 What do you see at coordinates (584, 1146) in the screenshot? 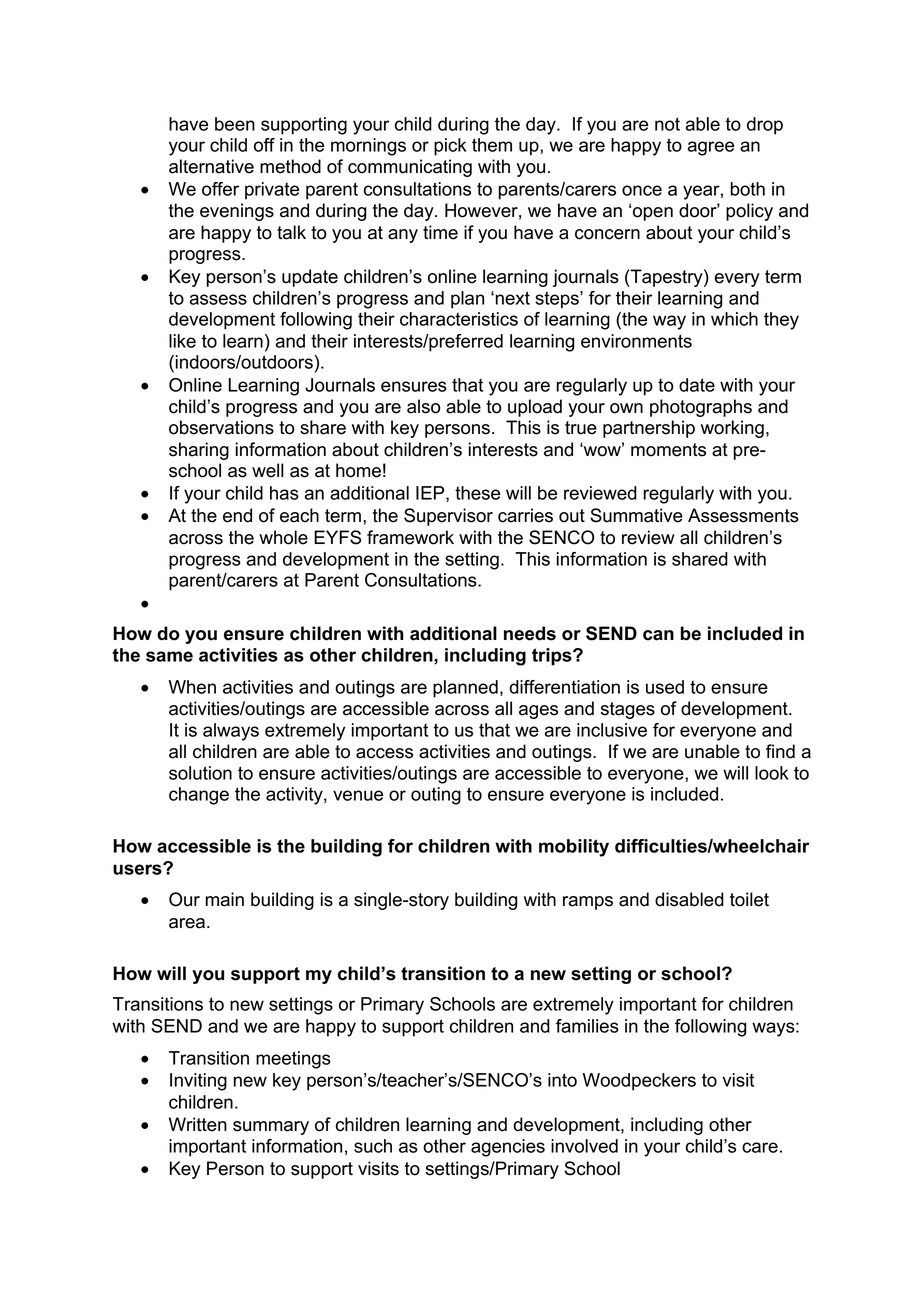
I see `involved` at bounding box center [584, 1146].
